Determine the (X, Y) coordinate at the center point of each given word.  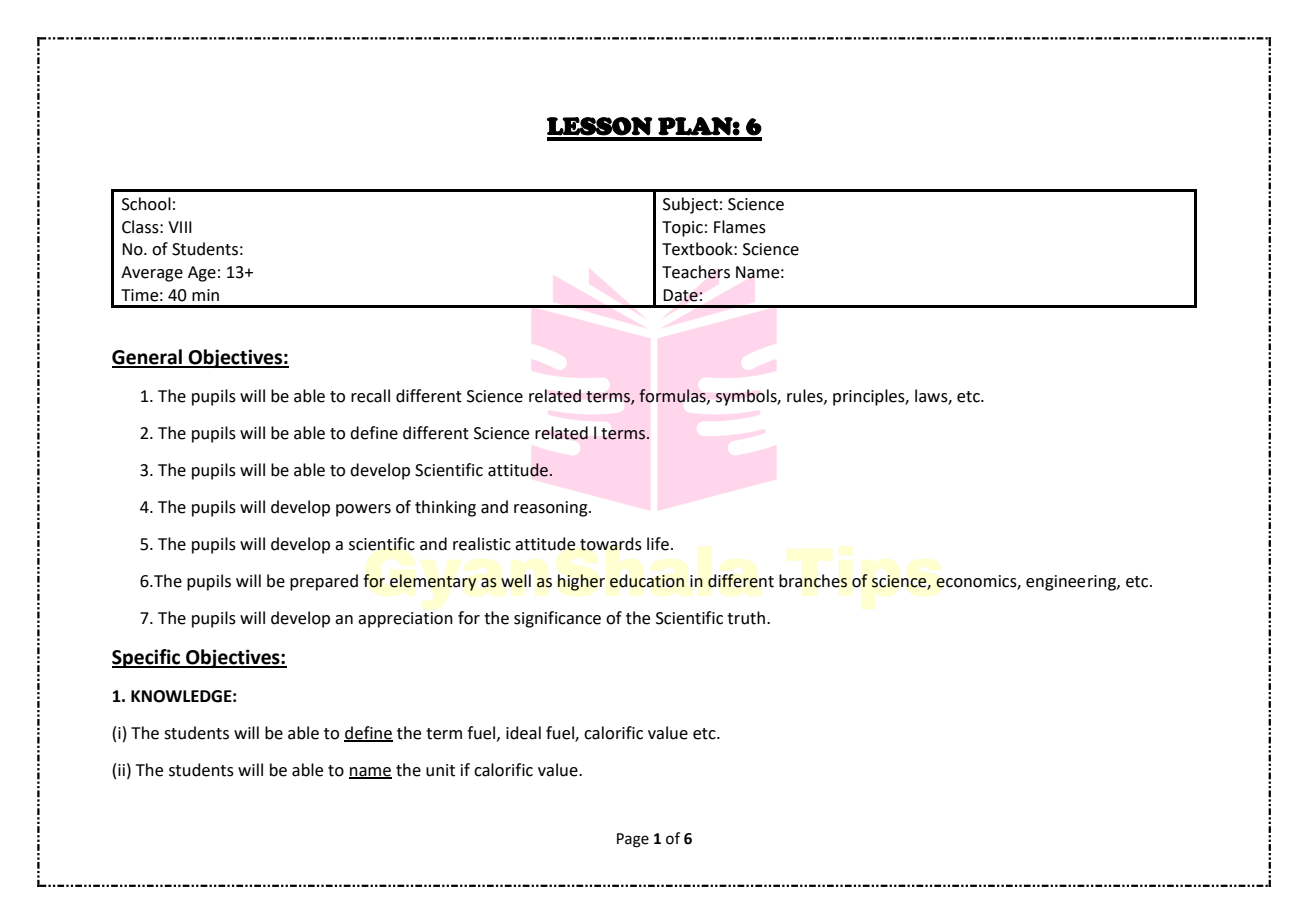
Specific (147, 658)
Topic (682, 229)
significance (557, 619)
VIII (180, 227)
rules (806, 396)
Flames (740, 227)
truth (746, 618)
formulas (673, 396)
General (148, 358)
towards (611, 544)
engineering (1072, 583)
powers (363, 510)
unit (440, 770)
